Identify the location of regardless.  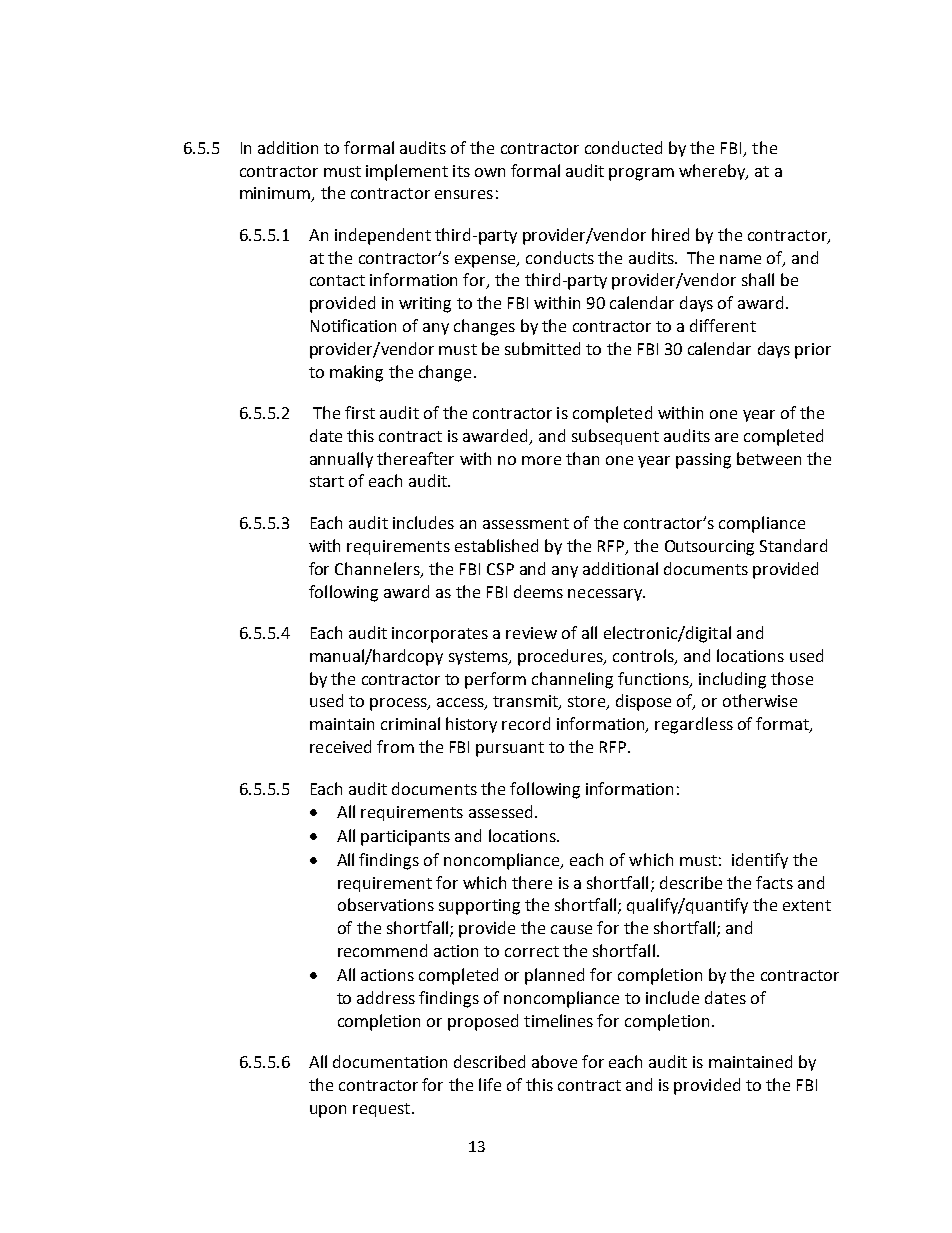
(694, 725).
